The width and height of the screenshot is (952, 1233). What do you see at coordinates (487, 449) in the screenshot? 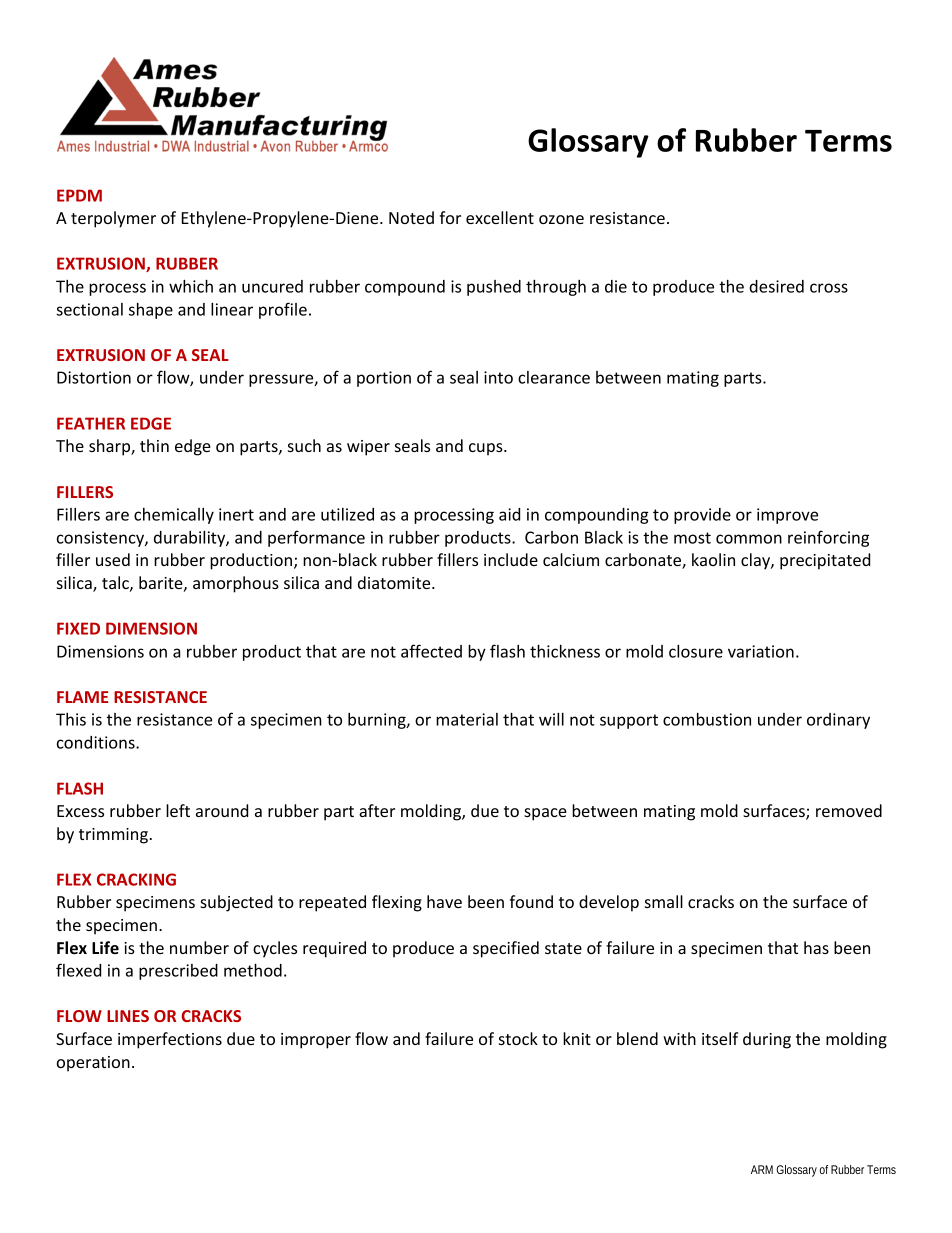
I see `cups` at bounding box center [487, 449].
